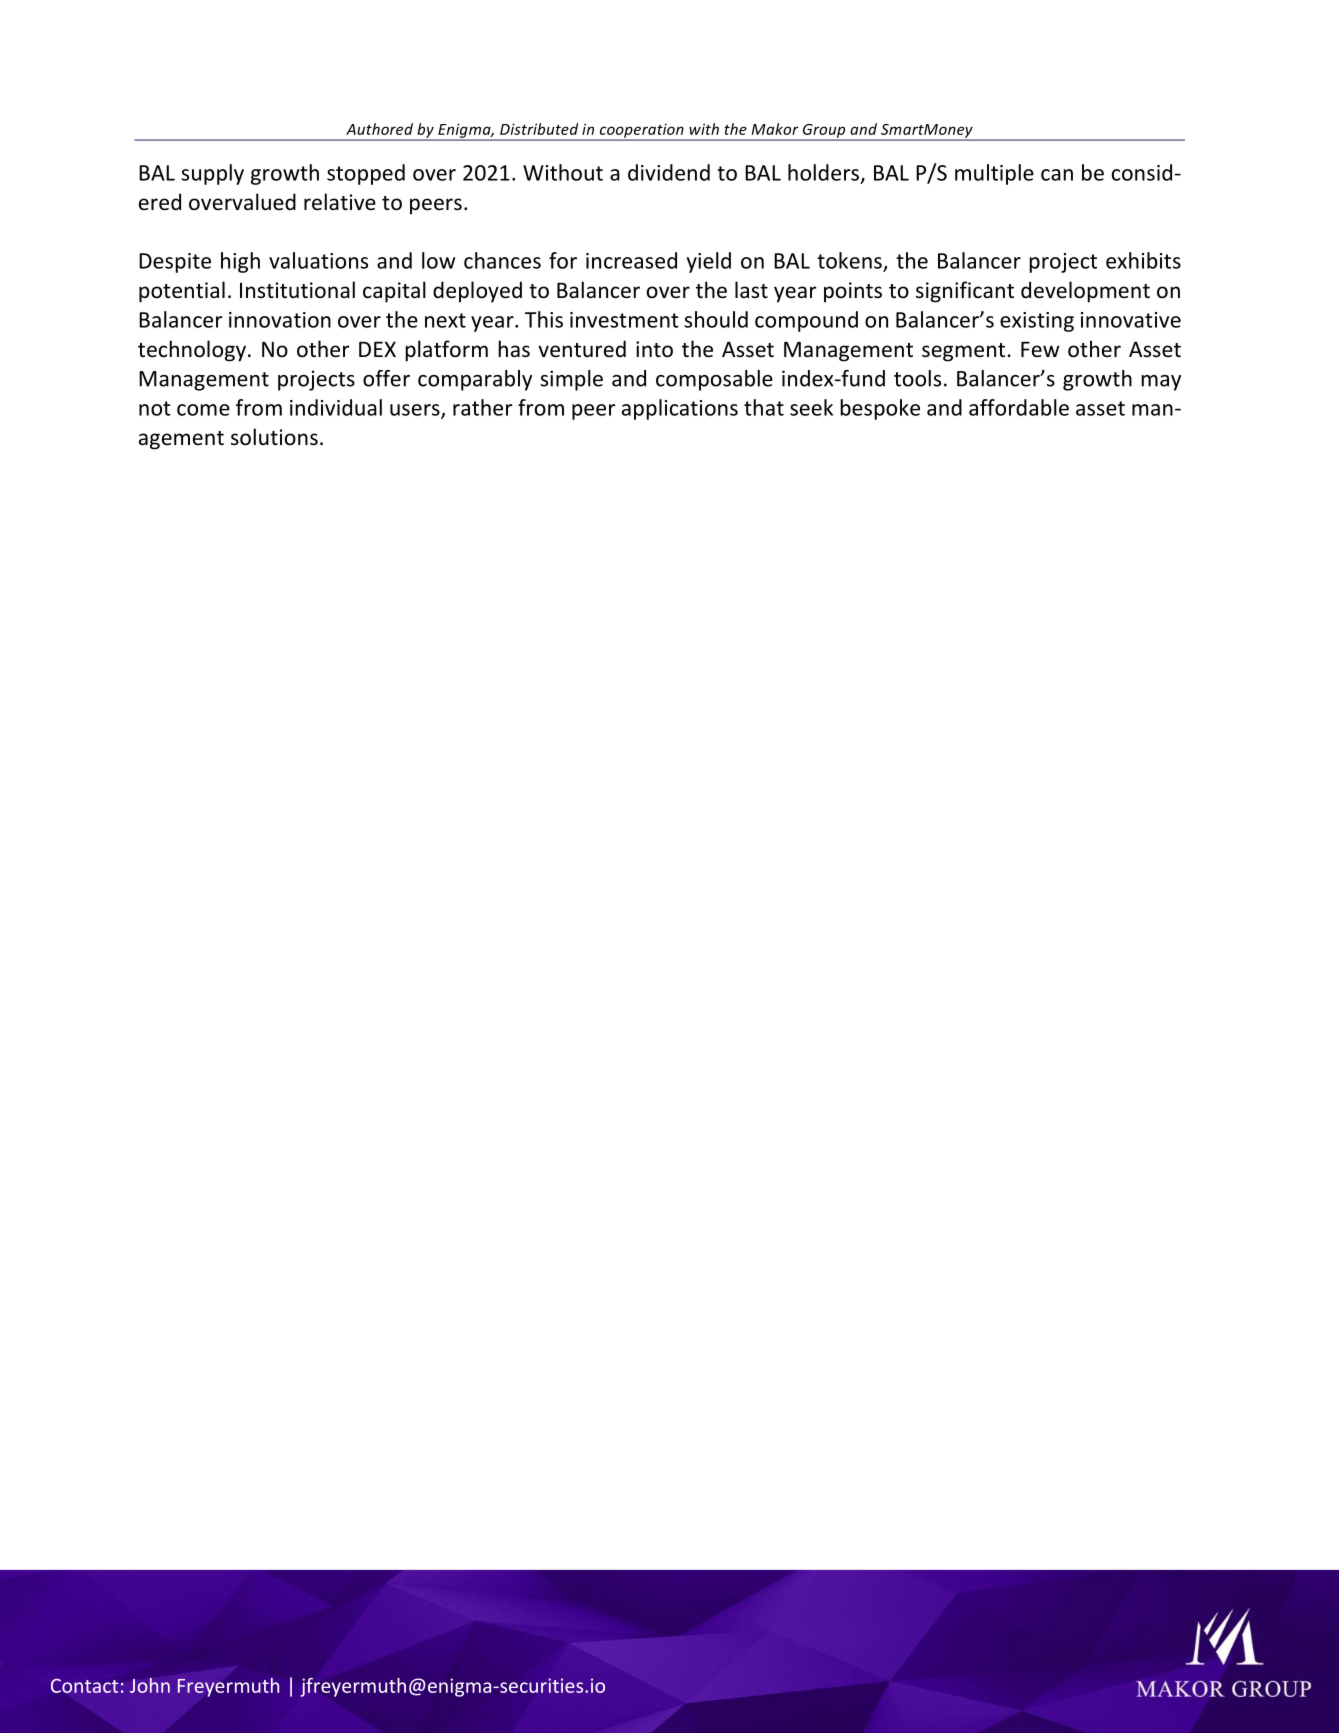 The width and height of the screenshot is (1339, 1733). I want to click on supply, so click(212, 174).
